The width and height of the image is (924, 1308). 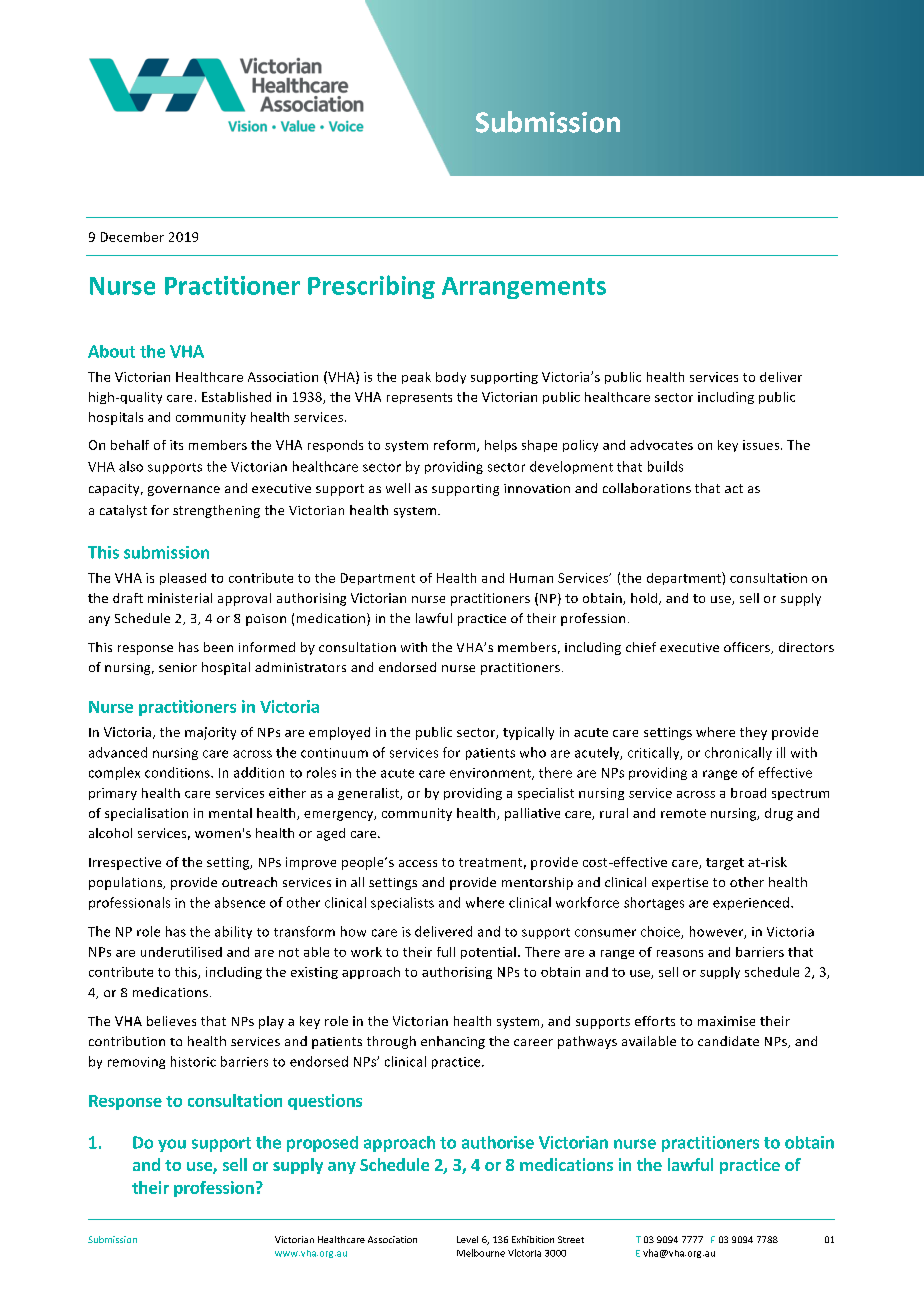 I want to click on Street, so click(x=571, y=1239).
